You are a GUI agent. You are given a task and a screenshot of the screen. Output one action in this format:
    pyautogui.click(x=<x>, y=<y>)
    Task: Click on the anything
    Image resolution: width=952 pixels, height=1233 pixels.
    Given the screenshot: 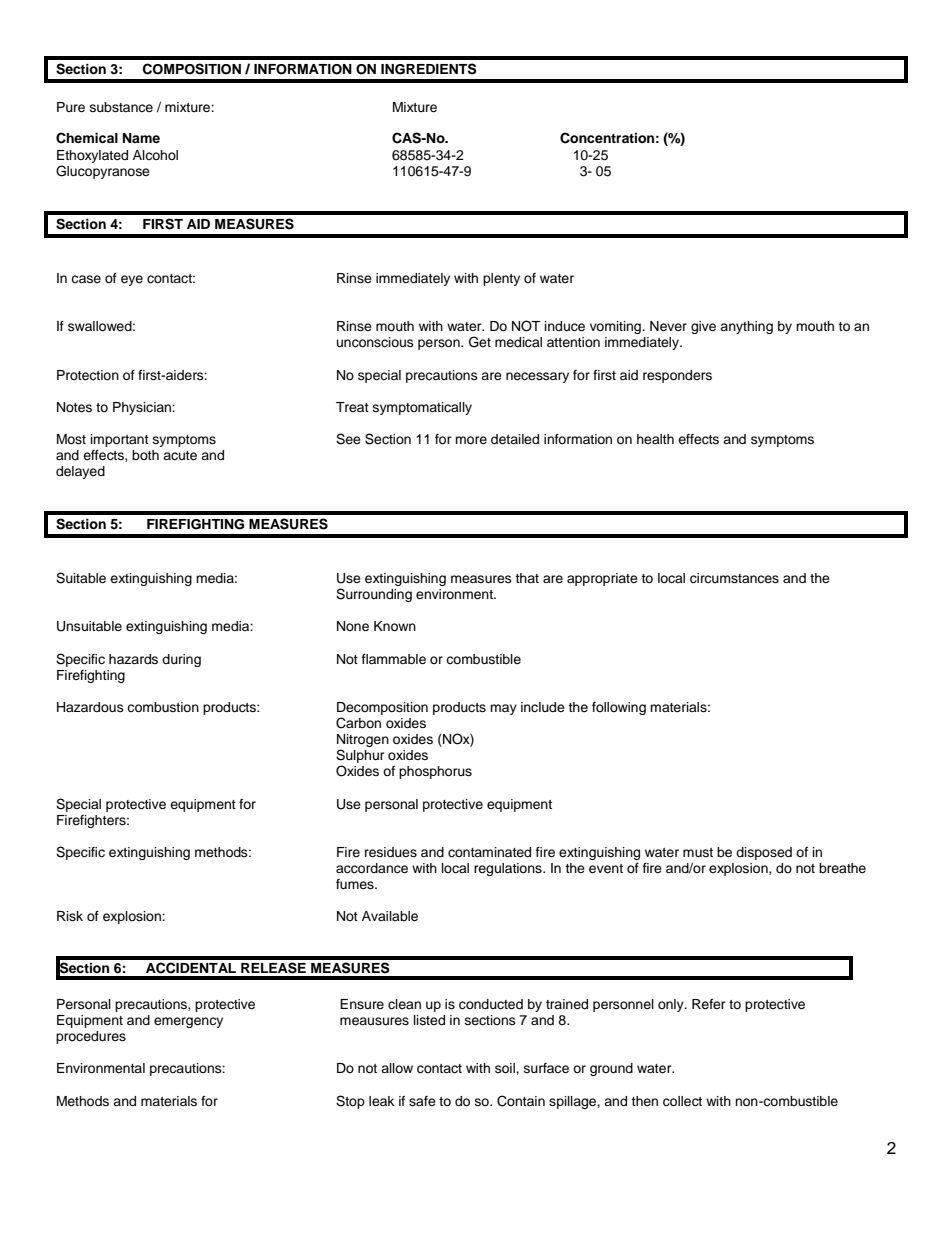 What is the action you would take?
    pyautogui.click(x=746, y=327)
